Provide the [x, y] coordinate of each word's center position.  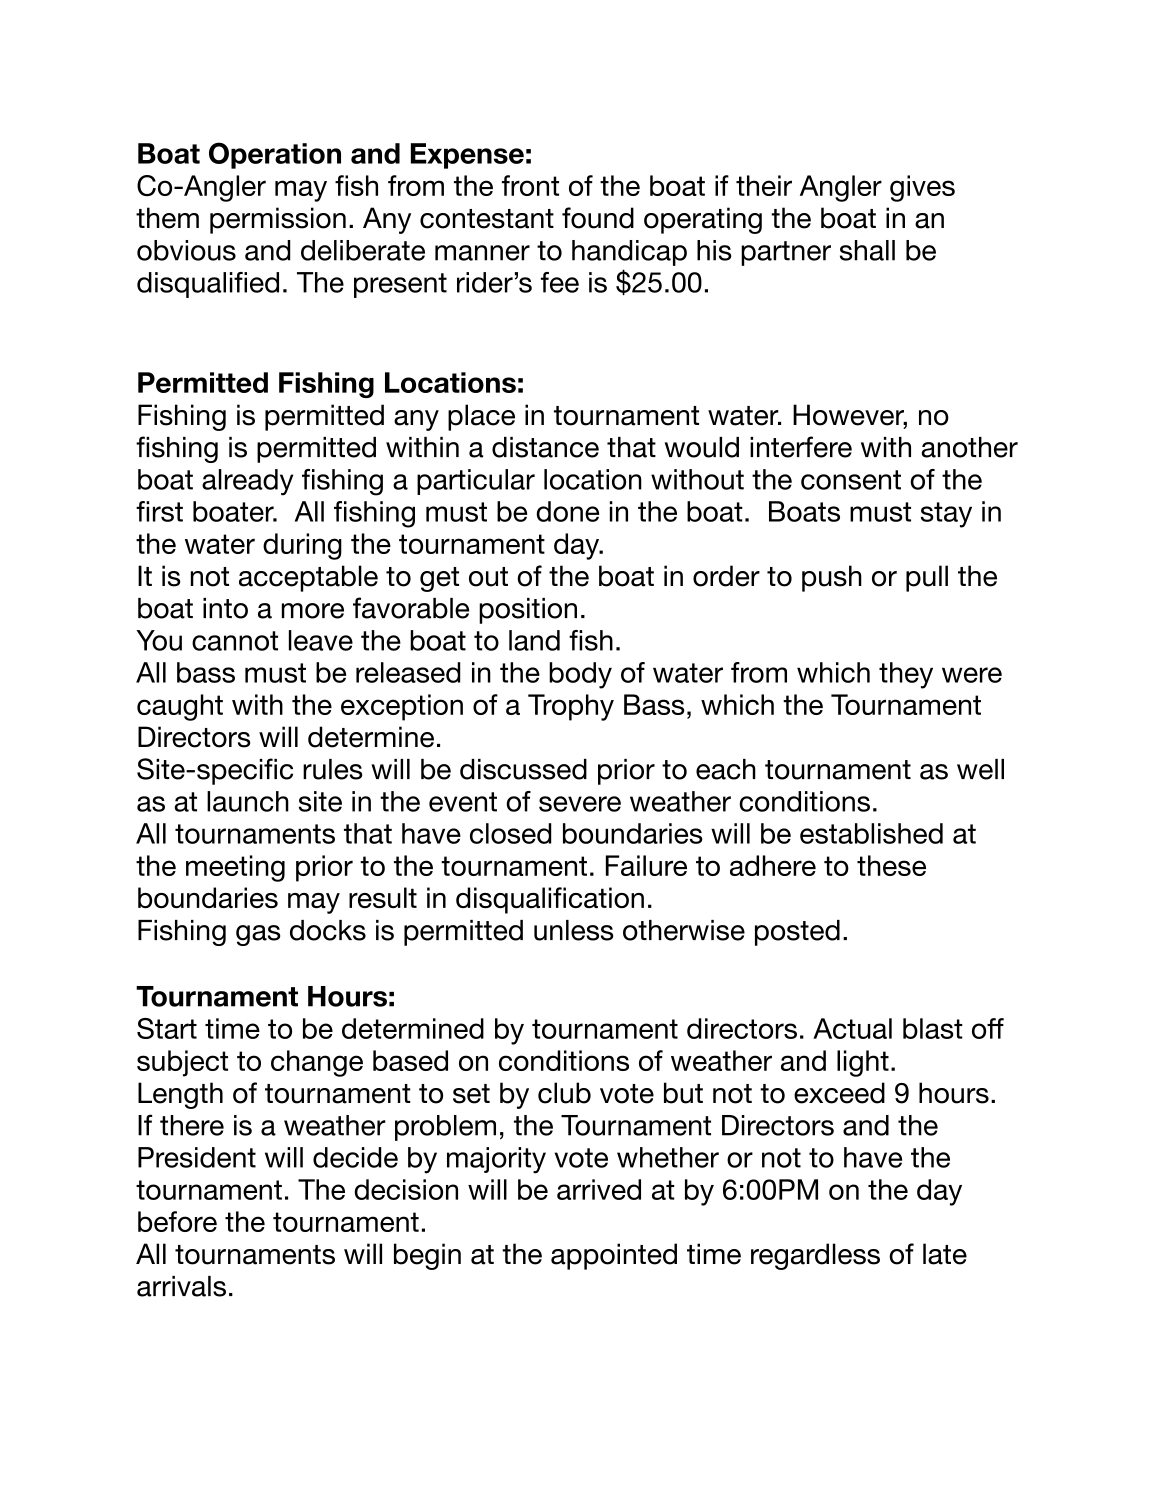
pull [927, 578]
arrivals [181, 1286]
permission [278, 220]
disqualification [550, 900]
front [530, 185]
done [567, 511]
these [891, 865]
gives [922, 188]
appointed [614, 1256]
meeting [235, 868]
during [302, 546]
